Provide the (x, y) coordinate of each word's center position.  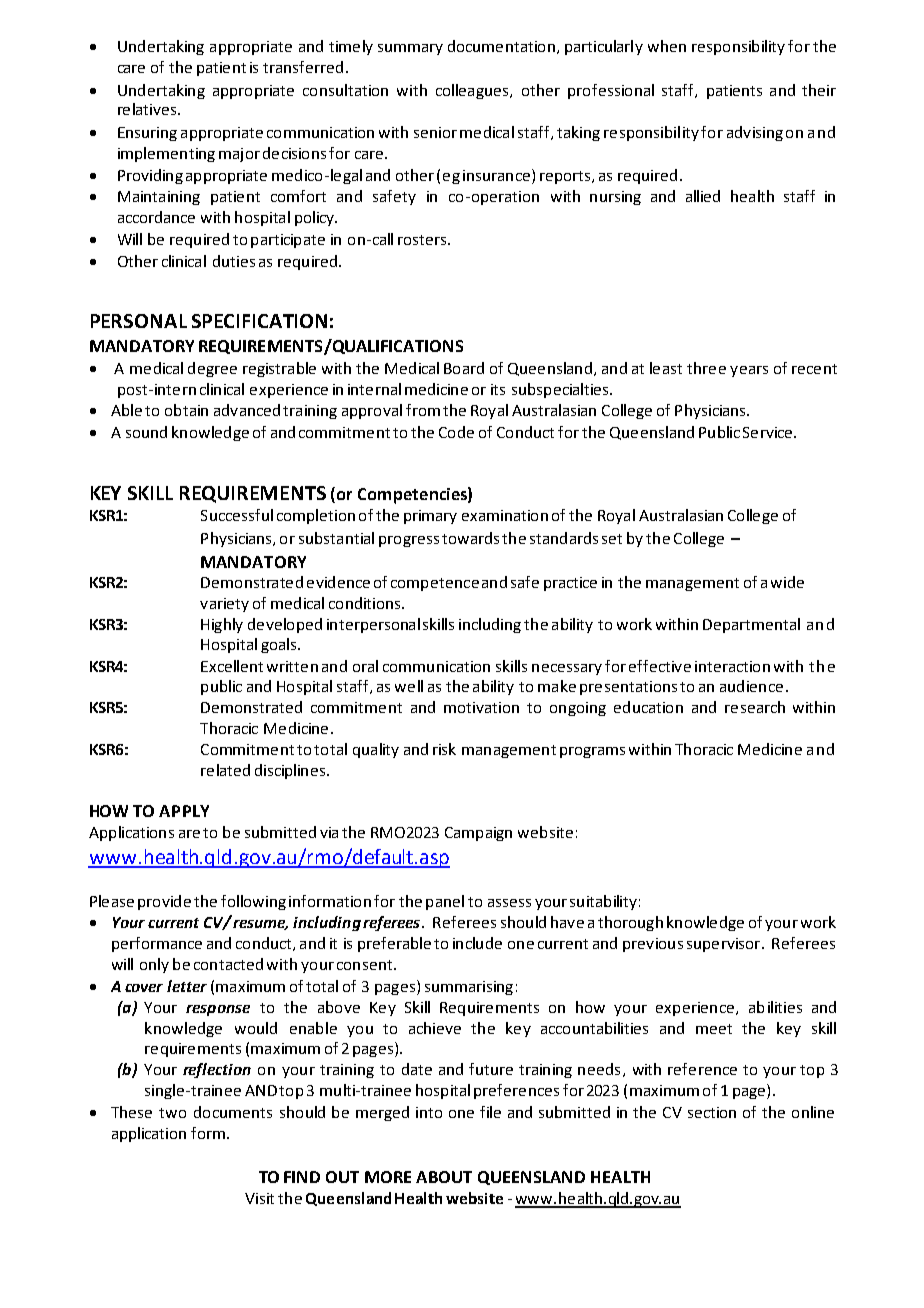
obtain (186, 410)
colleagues (473, 91)
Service (767, 432)
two (172, 1113)
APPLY (184, 811)
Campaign (478, 834)
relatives (148, 109)
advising (755, 133)
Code (456, 432)
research (755, 707)
